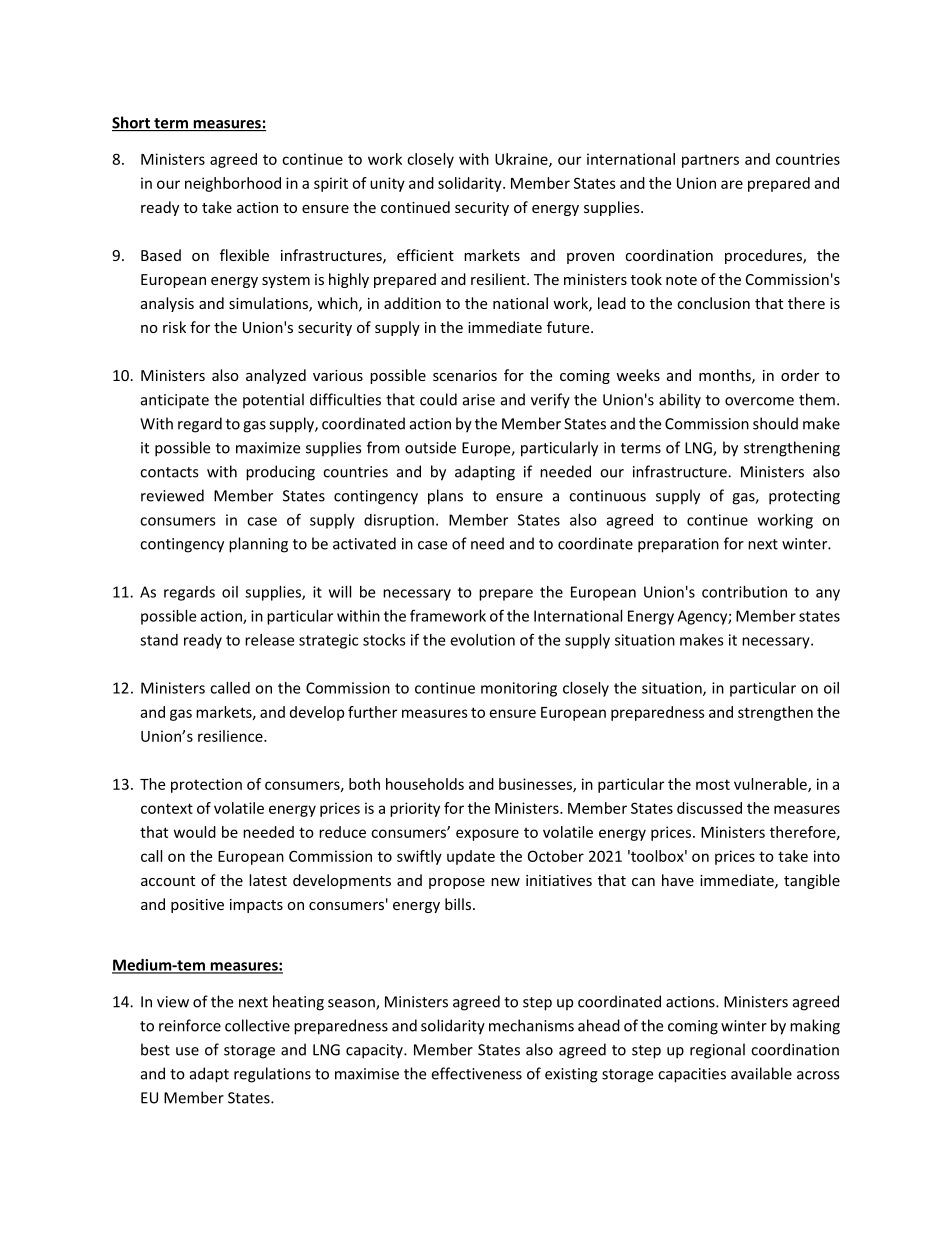 Image resolution: width=952 pixels, height=1233 pixels. I want to click on scenarios, so click(465, 375).
